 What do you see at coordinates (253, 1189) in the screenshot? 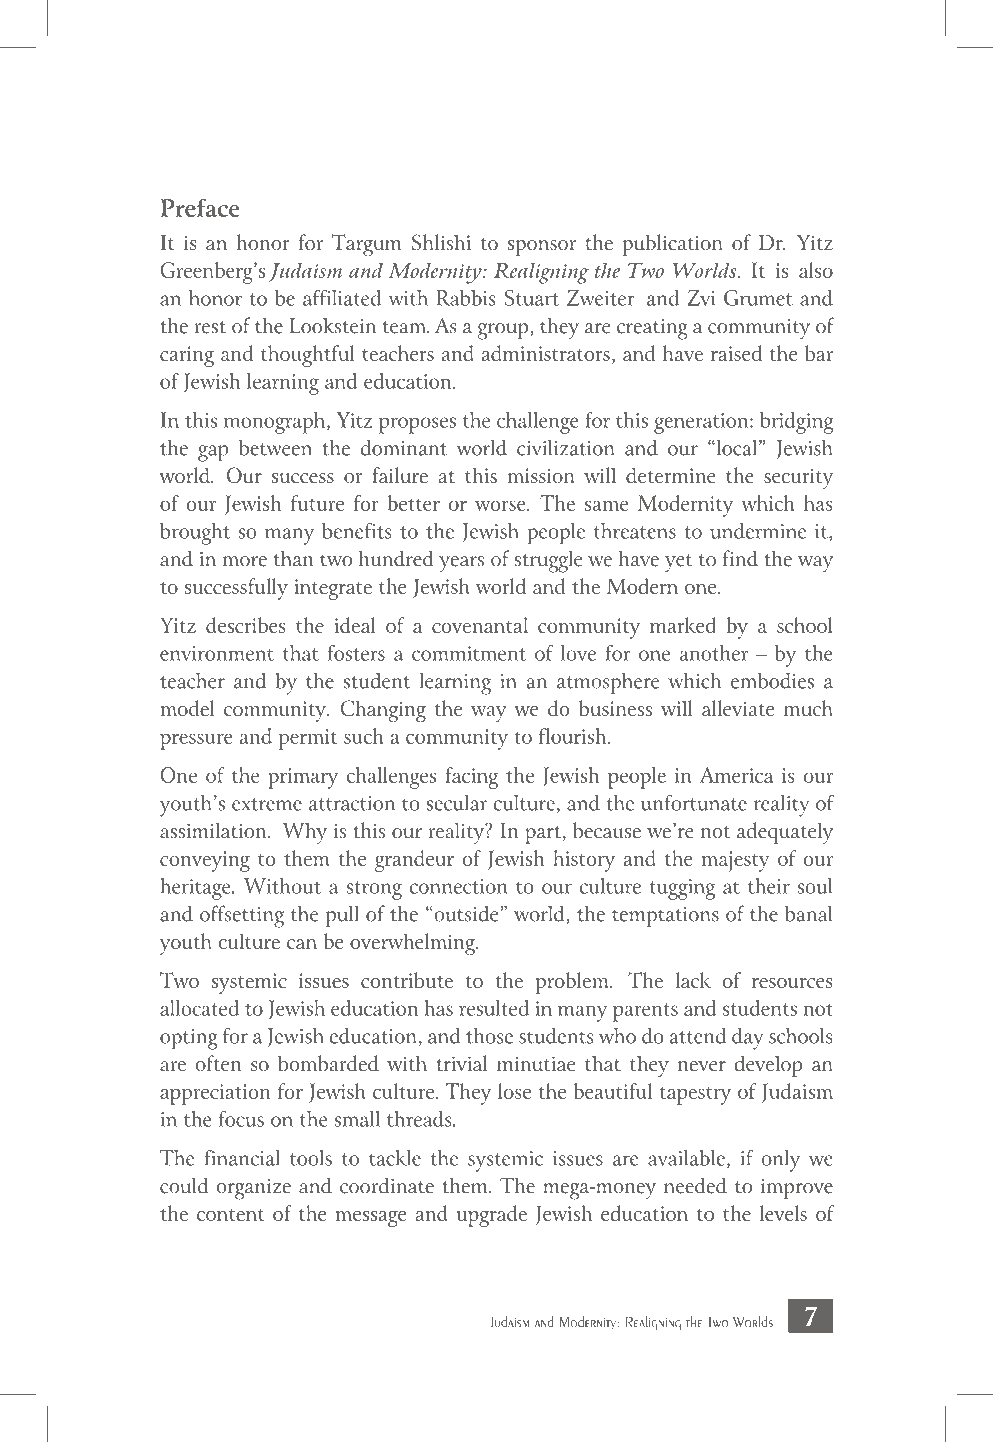
I see `organize` at bounding box center [253, 1189].
